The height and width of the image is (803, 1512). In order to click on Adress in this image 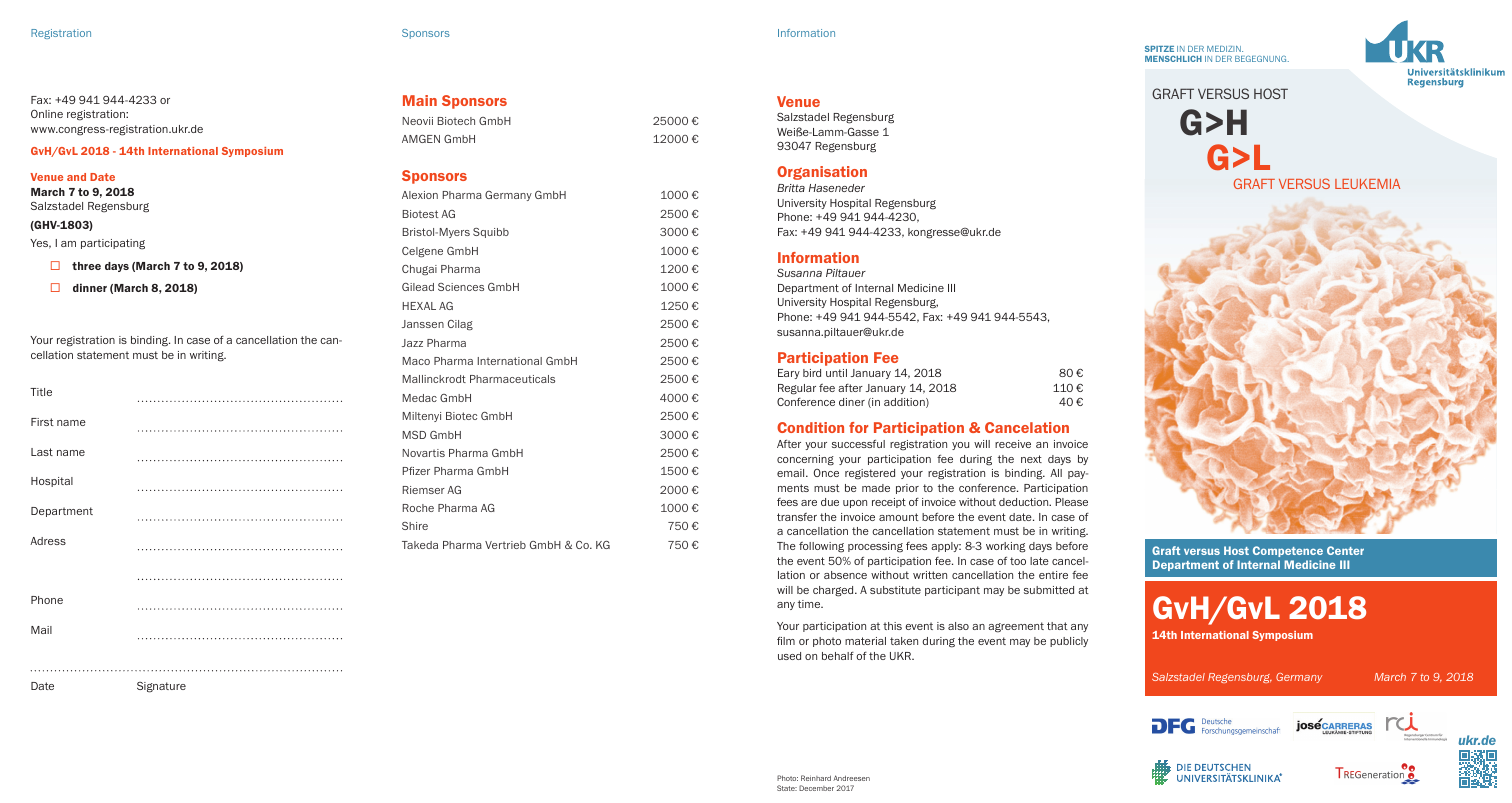, I will do `click(48, 541)`.
